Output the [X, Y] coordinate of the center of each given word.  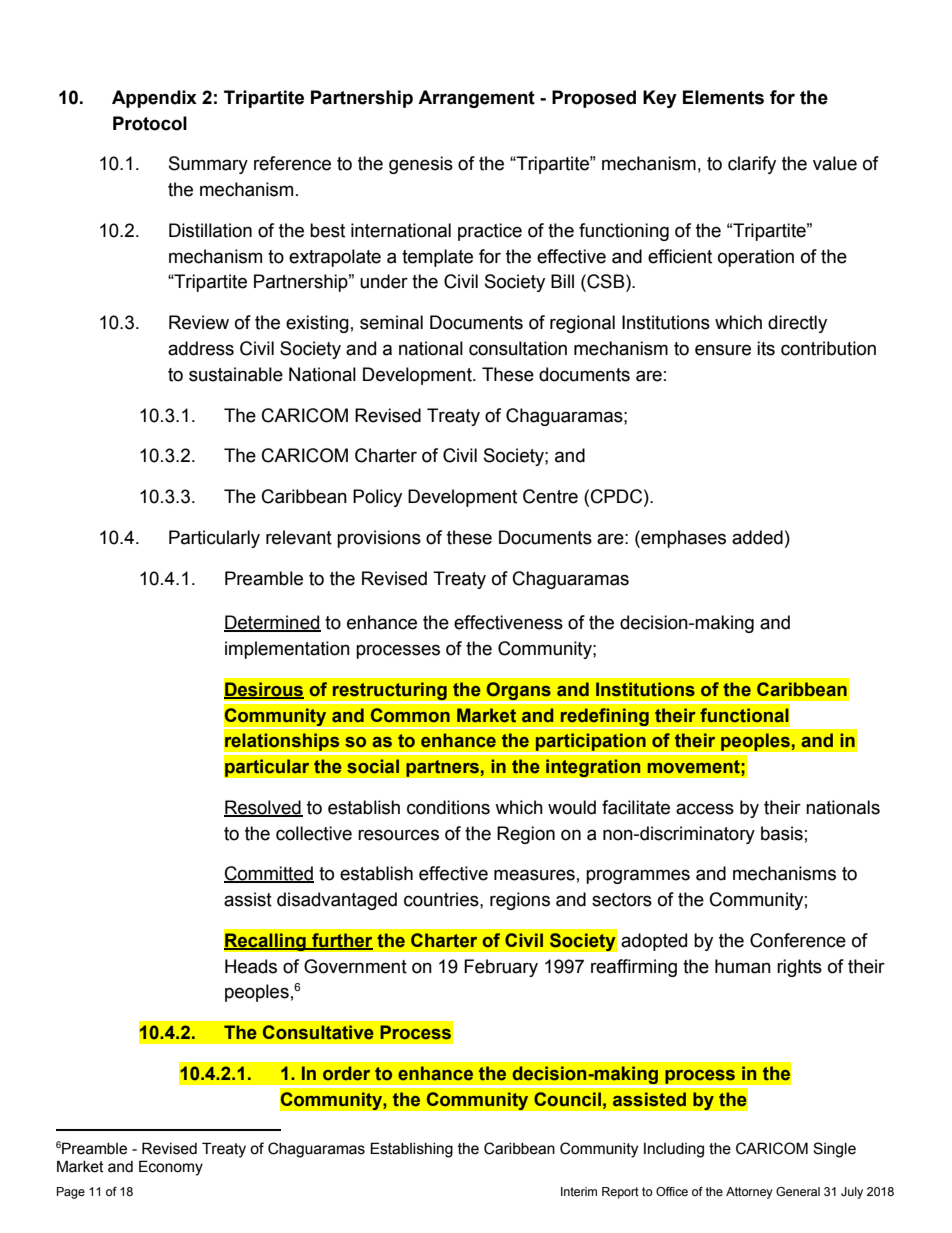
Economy [171, 1168]
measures [534, 875]
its [766, 348]
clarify [752, 165]
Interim [579, 1191]
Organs [518, 691]
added [757, 537]
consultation [518, 348]
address [201, 348]
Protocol [150, 123]
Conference [798, 940]
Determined [272, 623]
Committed [269, 874]
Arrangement [476, 99]
